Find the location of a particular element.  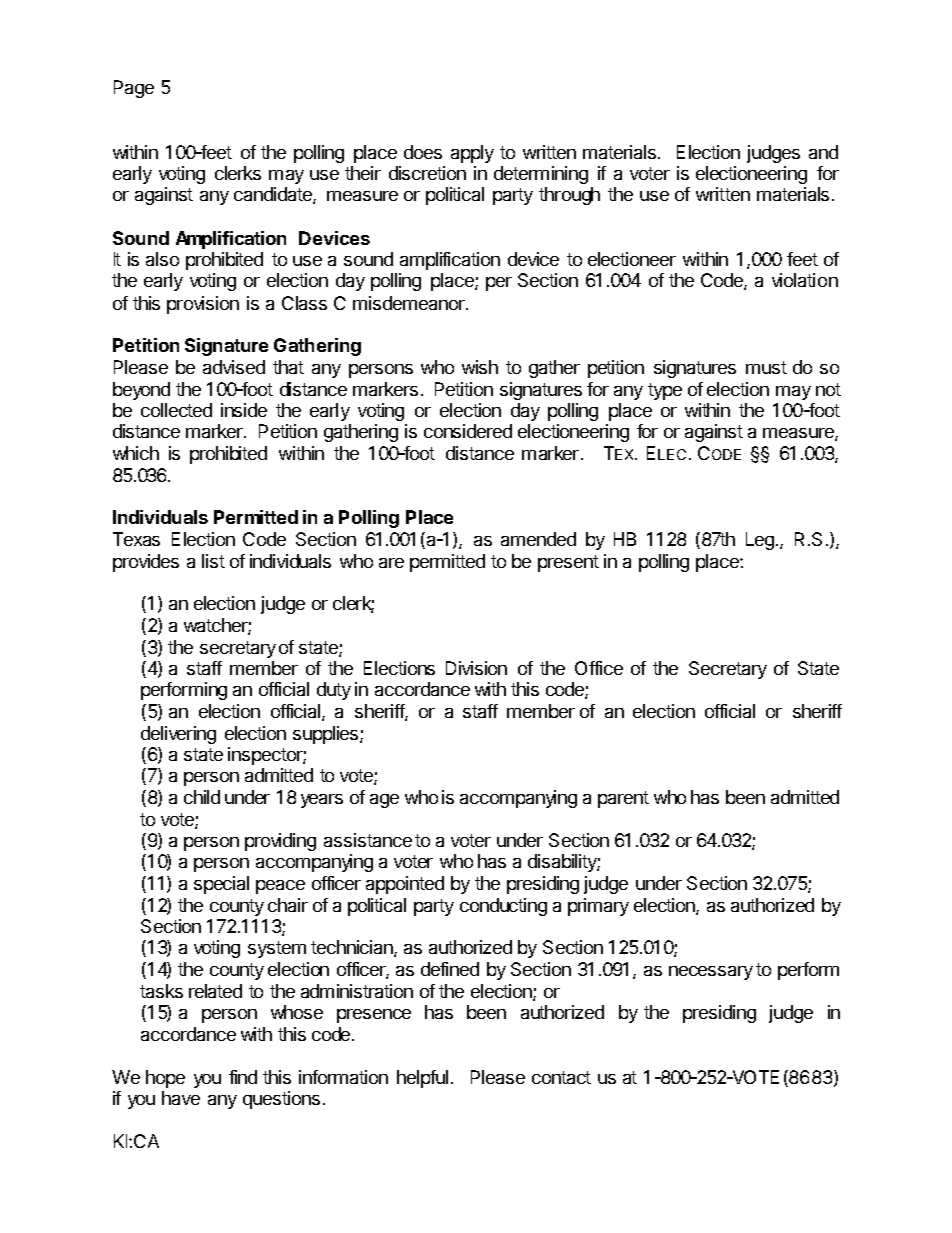

through is located at coordinates (569, 196).
